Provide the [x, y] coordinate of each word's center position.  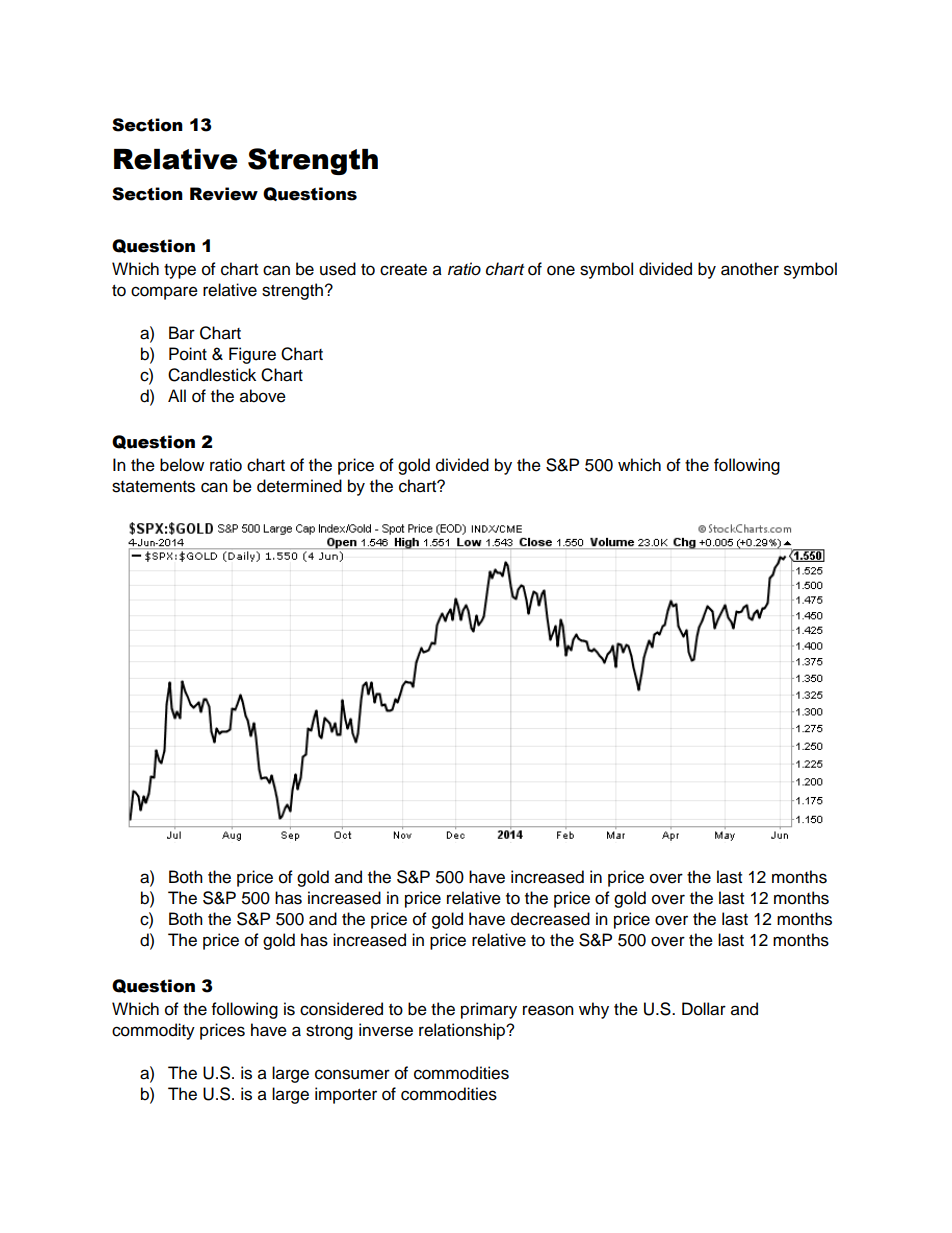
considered [341, 1009]
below [182, 465]
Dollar [704, 1009]
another [750, 269]
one [561, 270]
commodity [153, 1031]
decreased [550, 919]
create [403, 270]
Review [224, 194]
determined [299, 486]
